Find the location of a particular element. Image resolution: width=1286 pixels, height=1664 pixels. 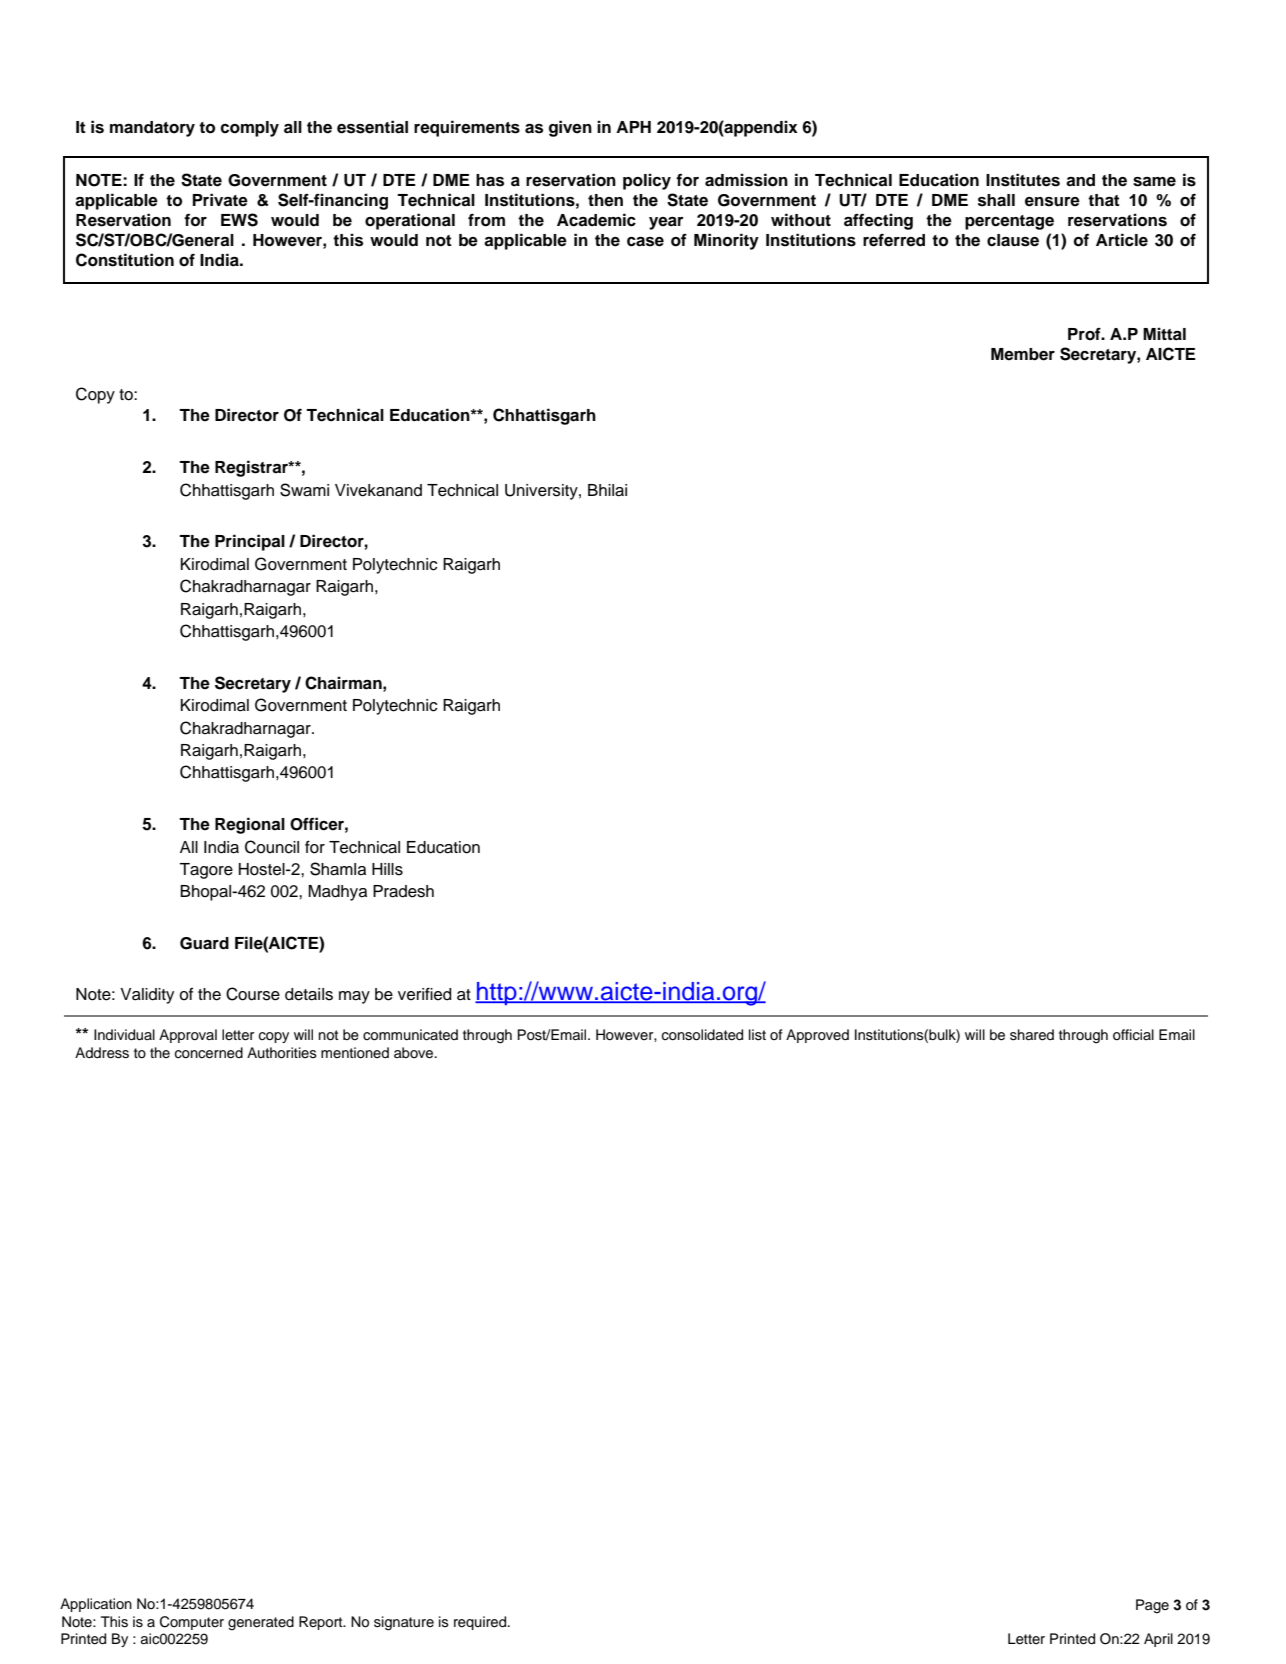

policy is located at coordinates (647, 181).
